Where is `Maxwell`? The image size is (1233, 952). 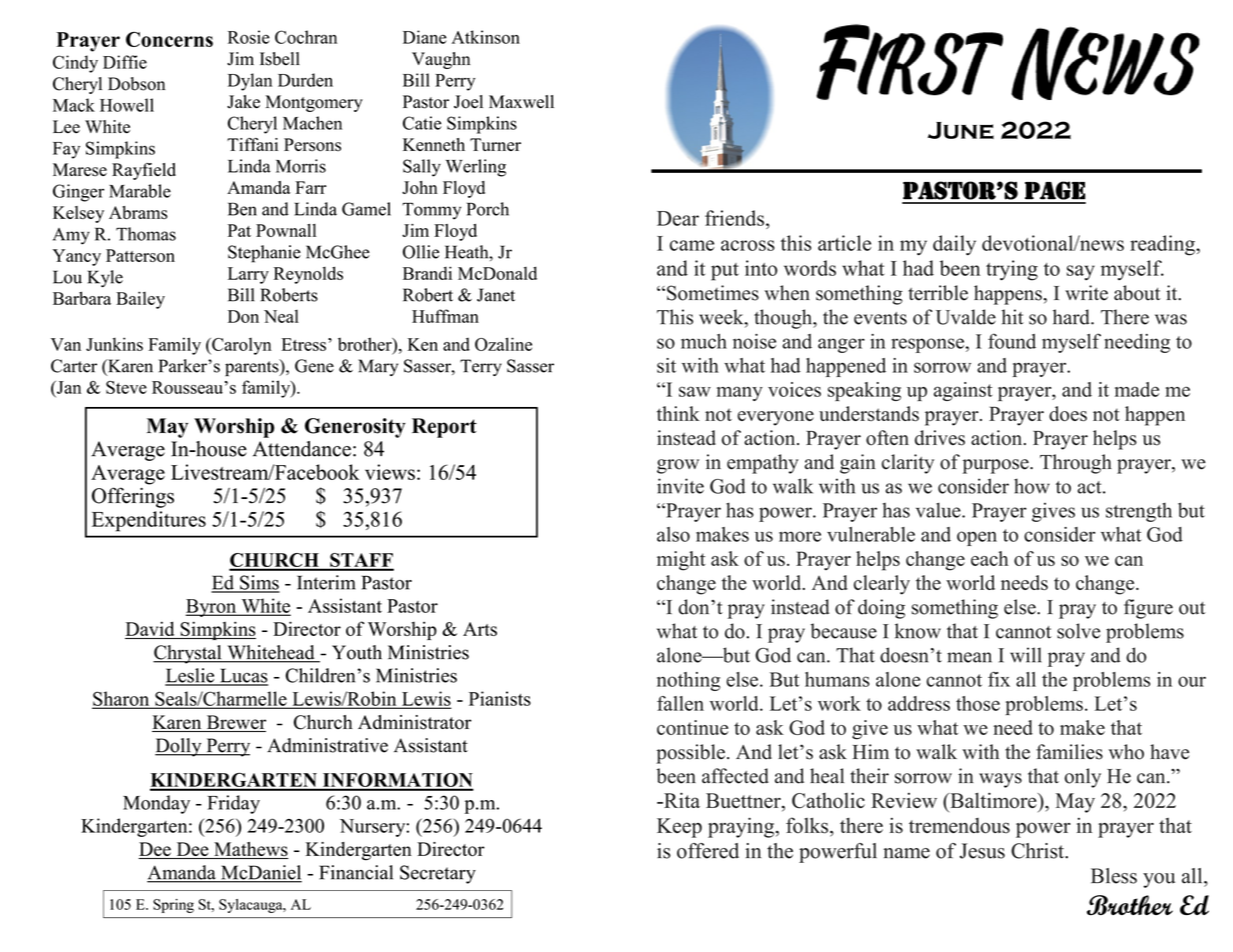
Maxwell is located at coordinates (521, 101).
